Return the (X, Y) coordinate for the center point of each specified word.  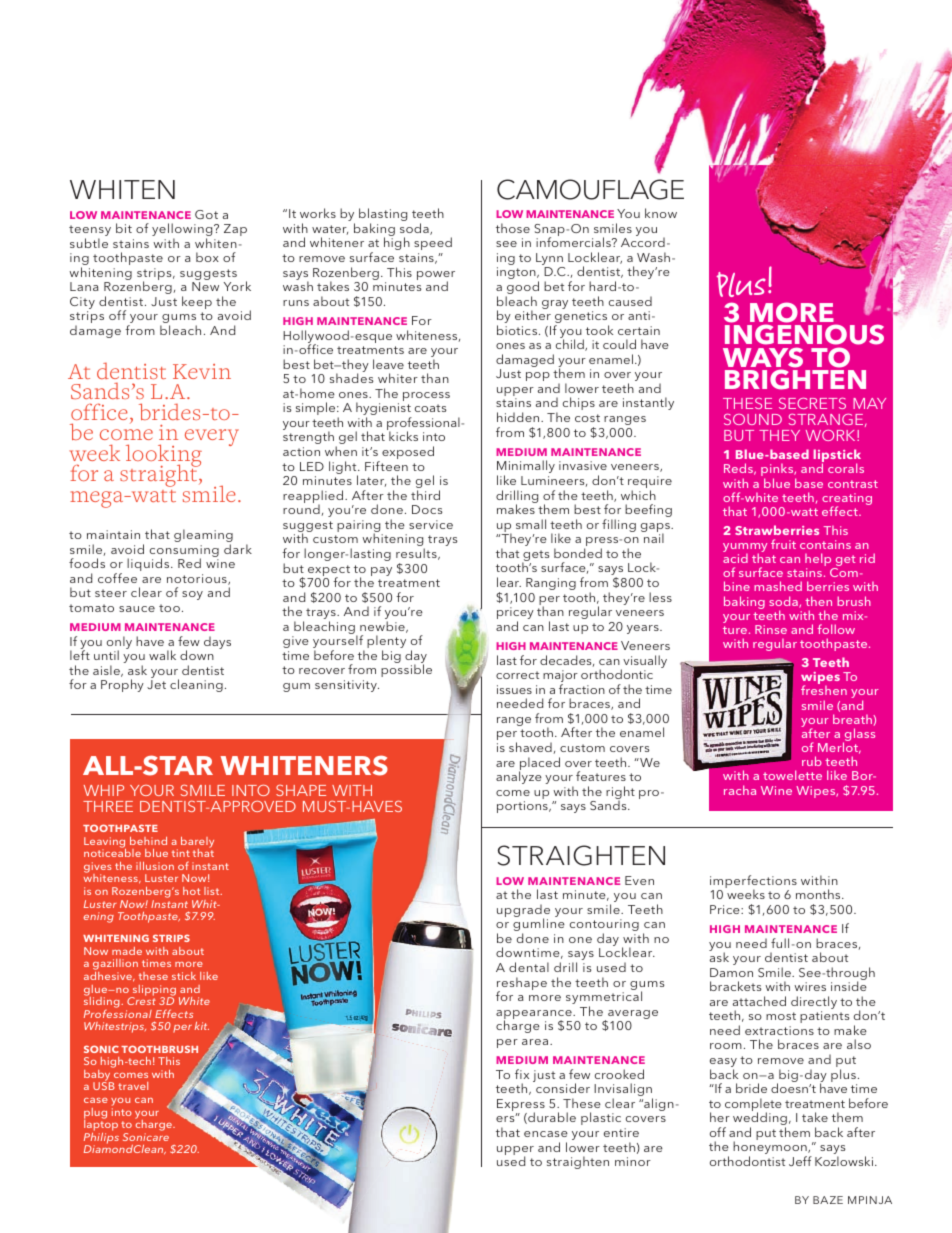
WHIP (104, 790)
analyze (519, 777)
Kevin (202, 371)
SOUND (753, 419)
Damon (731, 972)
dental (529, 967)
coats (430, 408)
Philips (101, 1138)
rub (812, 761)
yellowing (183, 231)
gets (535, 557)
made (127, 951)
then (818, 601)
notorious (198, 579)
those (513, 228)
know (661, 213)
